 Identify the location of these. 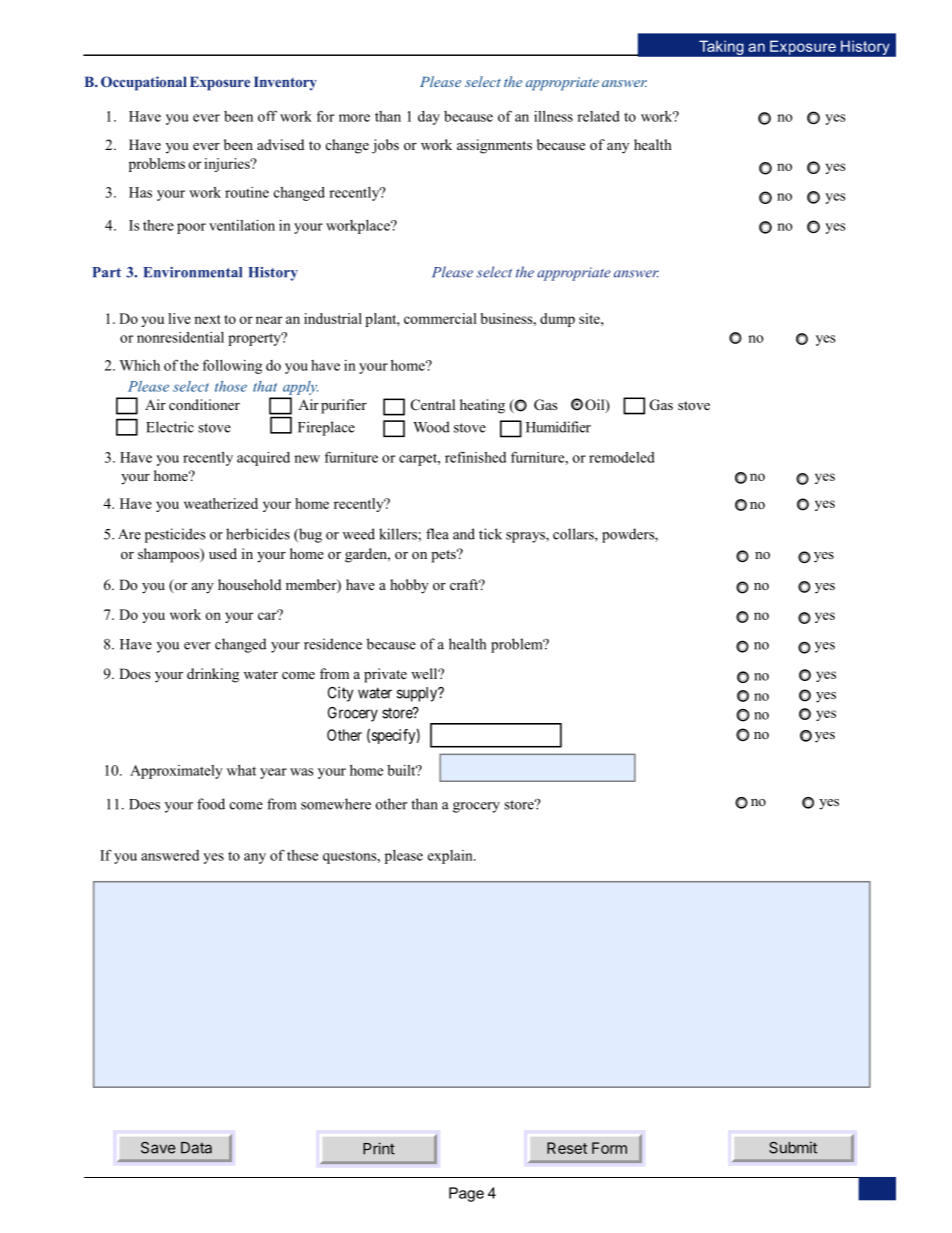
(302, 855).
